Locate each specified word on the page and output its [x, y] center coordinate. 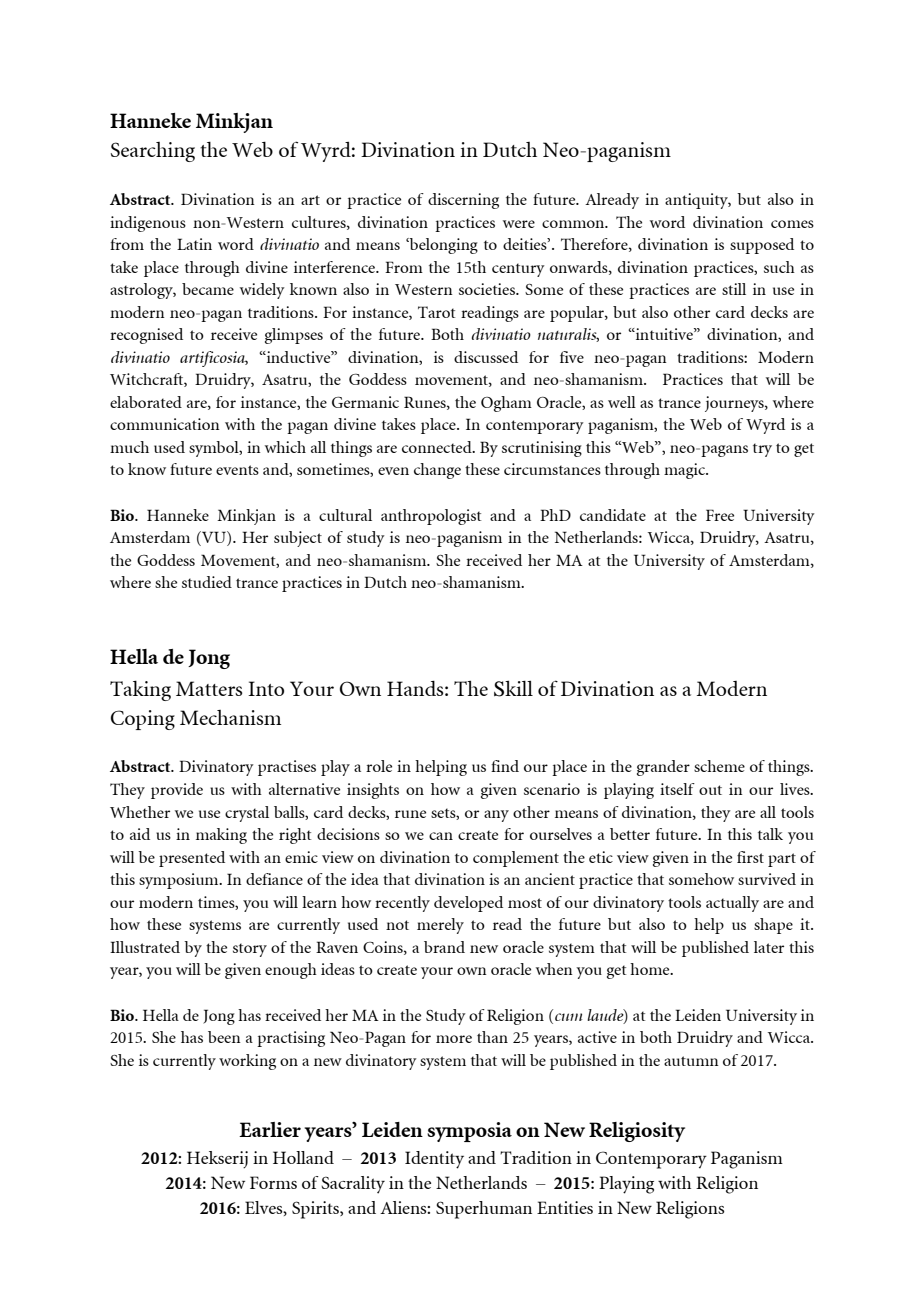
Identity [434, 1160]
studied [207, 582]
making [221, 836]
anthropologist [431, 517]
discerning [463, 201]
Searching [153, 152]
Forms [273, 1182]
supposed [762, 246]
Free [720, 515]
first [750, 857]
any [496, 816]
